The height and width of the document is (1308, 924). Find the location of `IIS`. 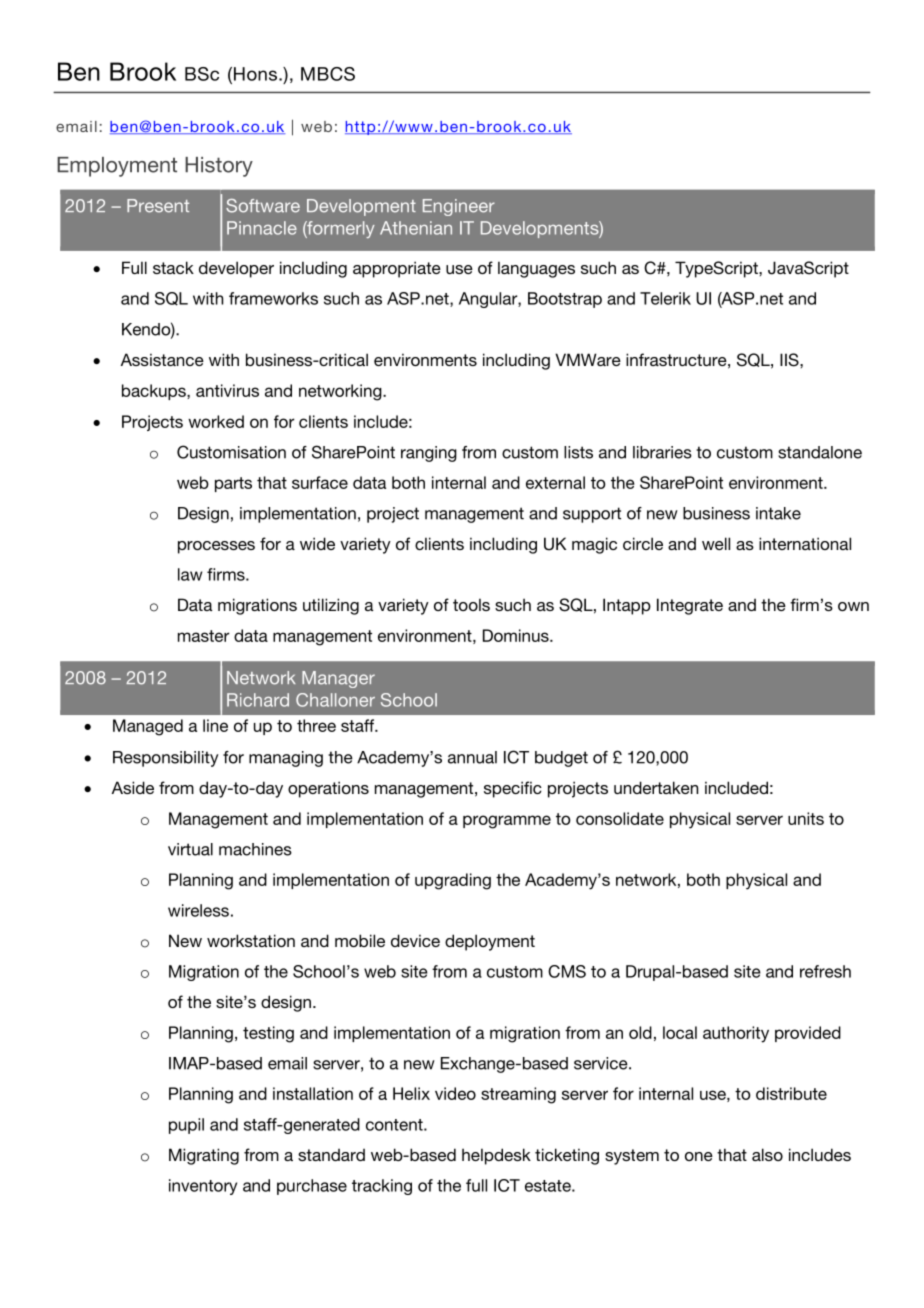

IIS is located at coordinates (790, 360).
